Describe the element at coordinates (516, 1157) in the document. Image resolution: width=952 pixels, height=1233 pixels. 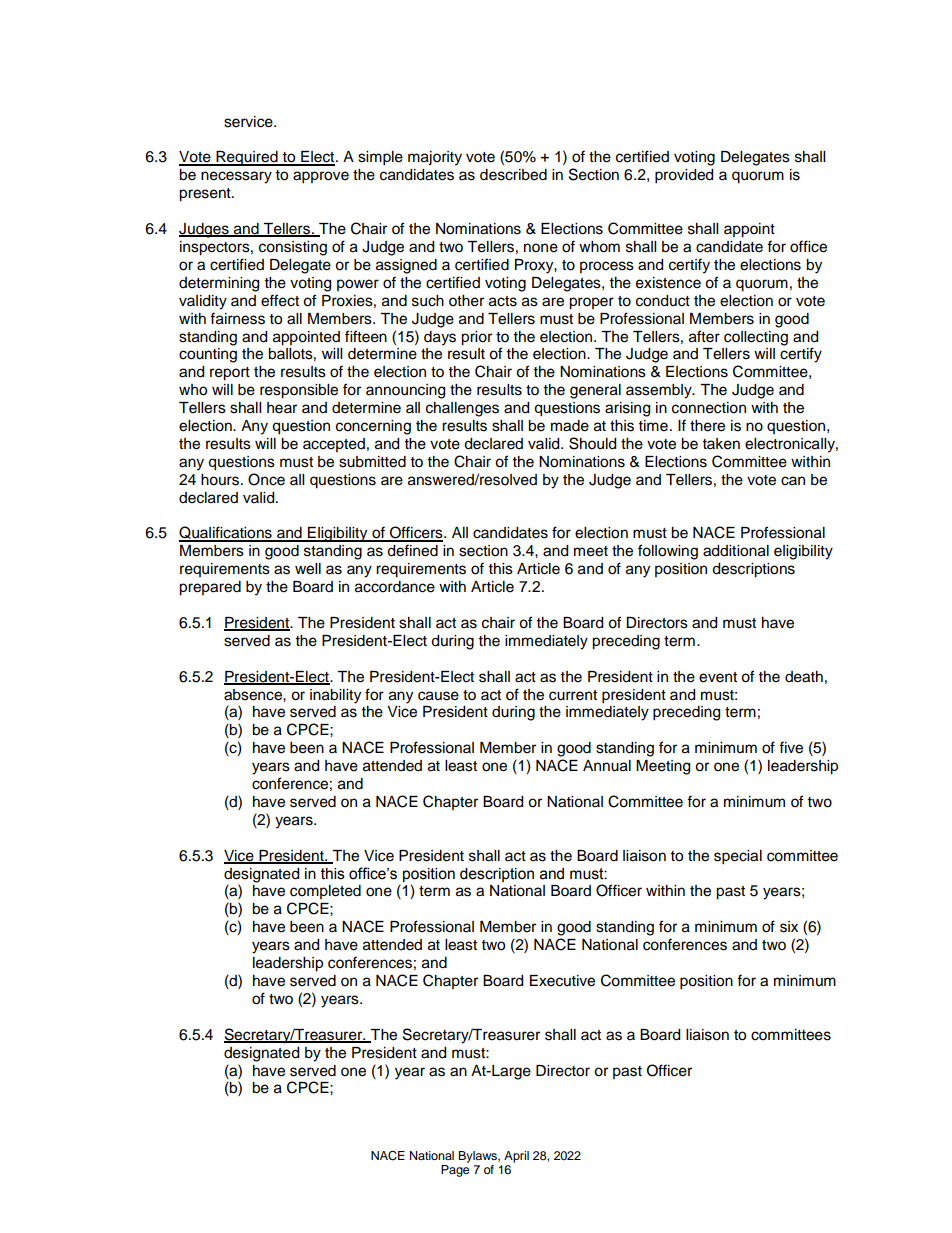
I see `April` at that location.
